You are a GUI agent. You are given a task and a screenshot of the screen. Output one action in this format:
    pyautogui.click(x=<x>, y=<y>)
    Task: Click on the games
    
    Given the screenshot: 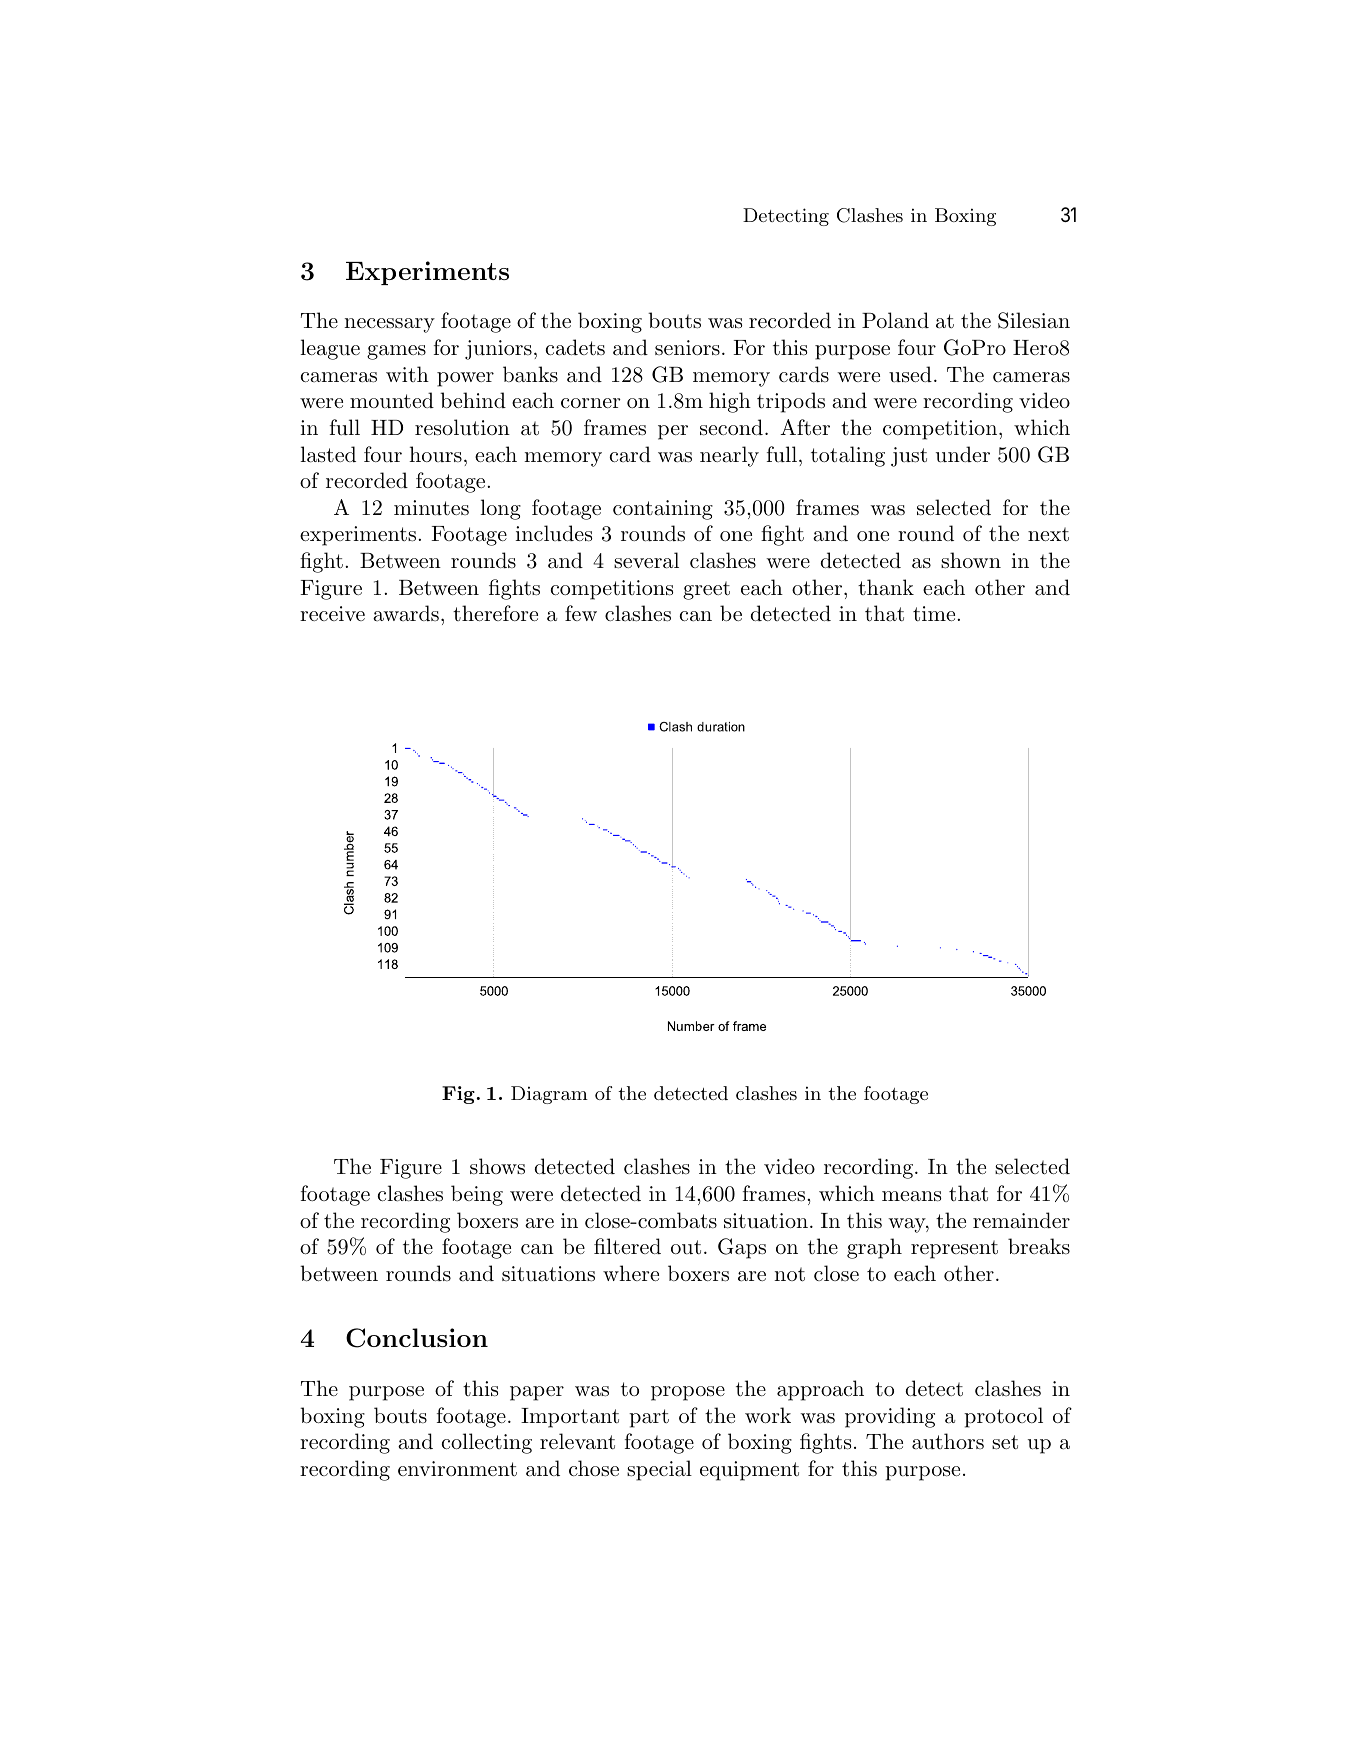 What is the action you would take?
    pyautogui.click(x=396, y=352)
